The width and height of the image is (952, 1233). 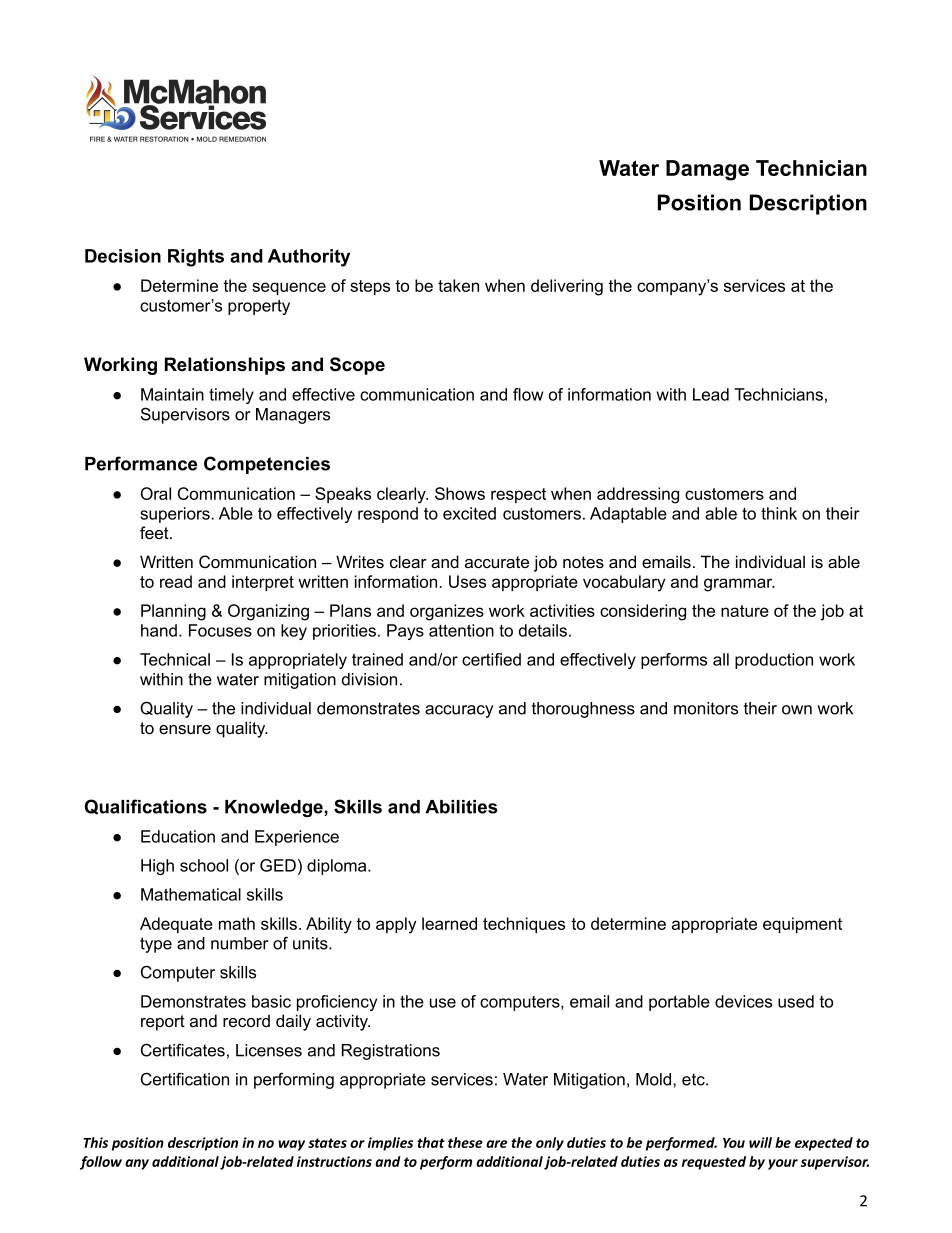 I want to click on these, so click(x=465, y=1142).
